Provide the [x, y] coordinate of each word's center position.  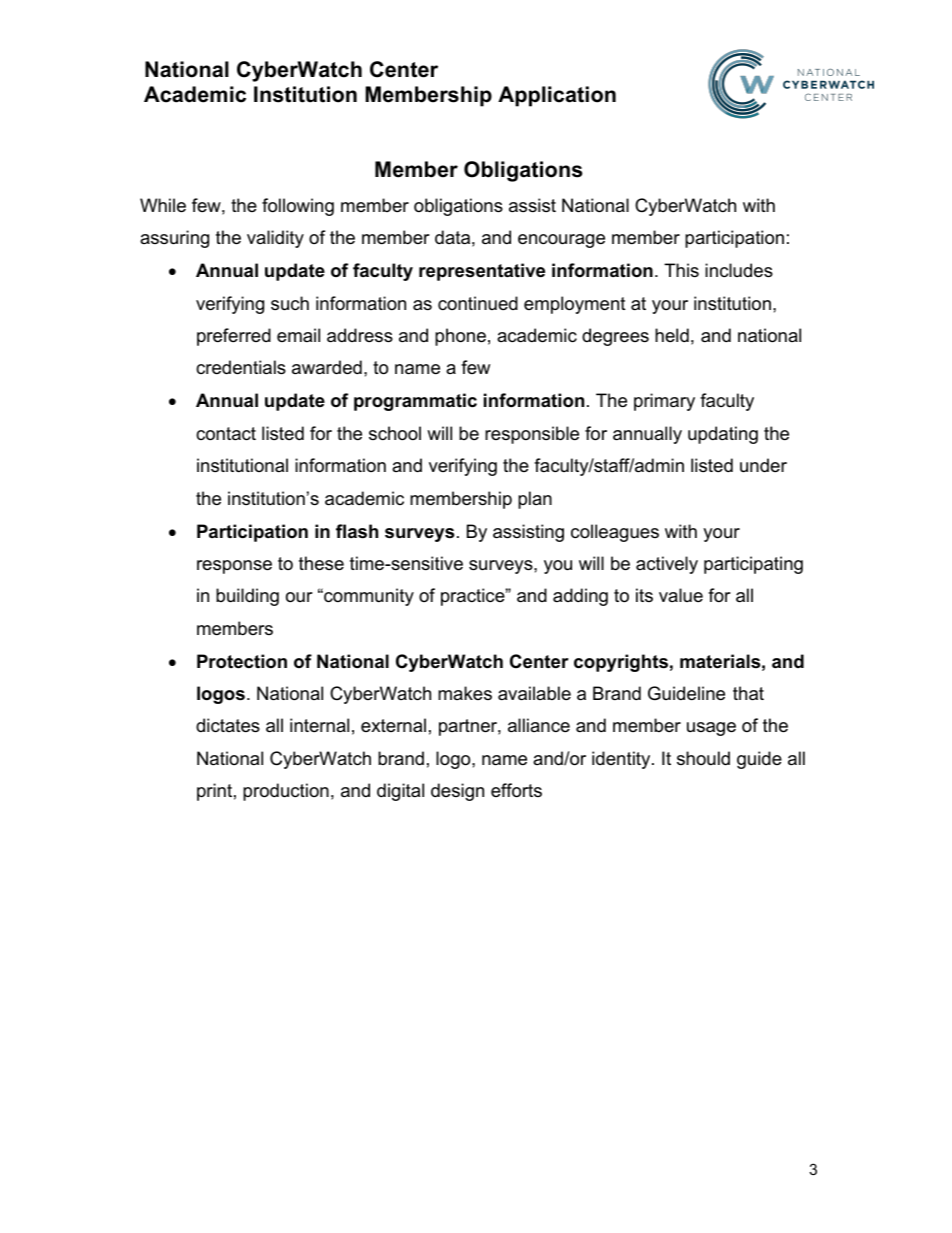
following [298, 207]
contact [226, 434]
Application [557, 96]
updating [723, 435]
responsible [532, 435]
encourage [561, 241]
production [286, 792]
